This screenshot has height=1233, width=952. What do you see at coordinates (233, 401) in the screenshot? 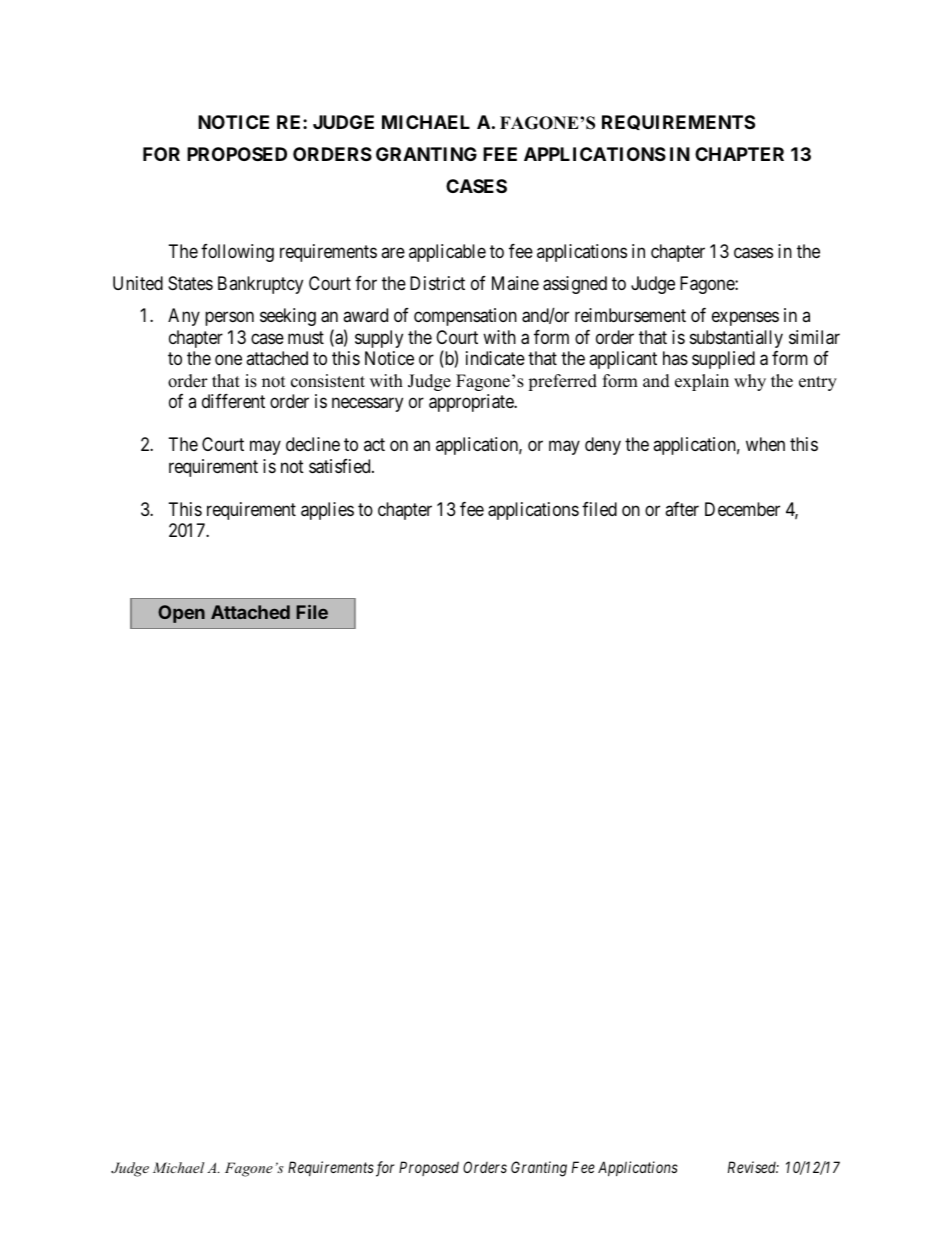
I see `different` at bounding box center [233, 401].
